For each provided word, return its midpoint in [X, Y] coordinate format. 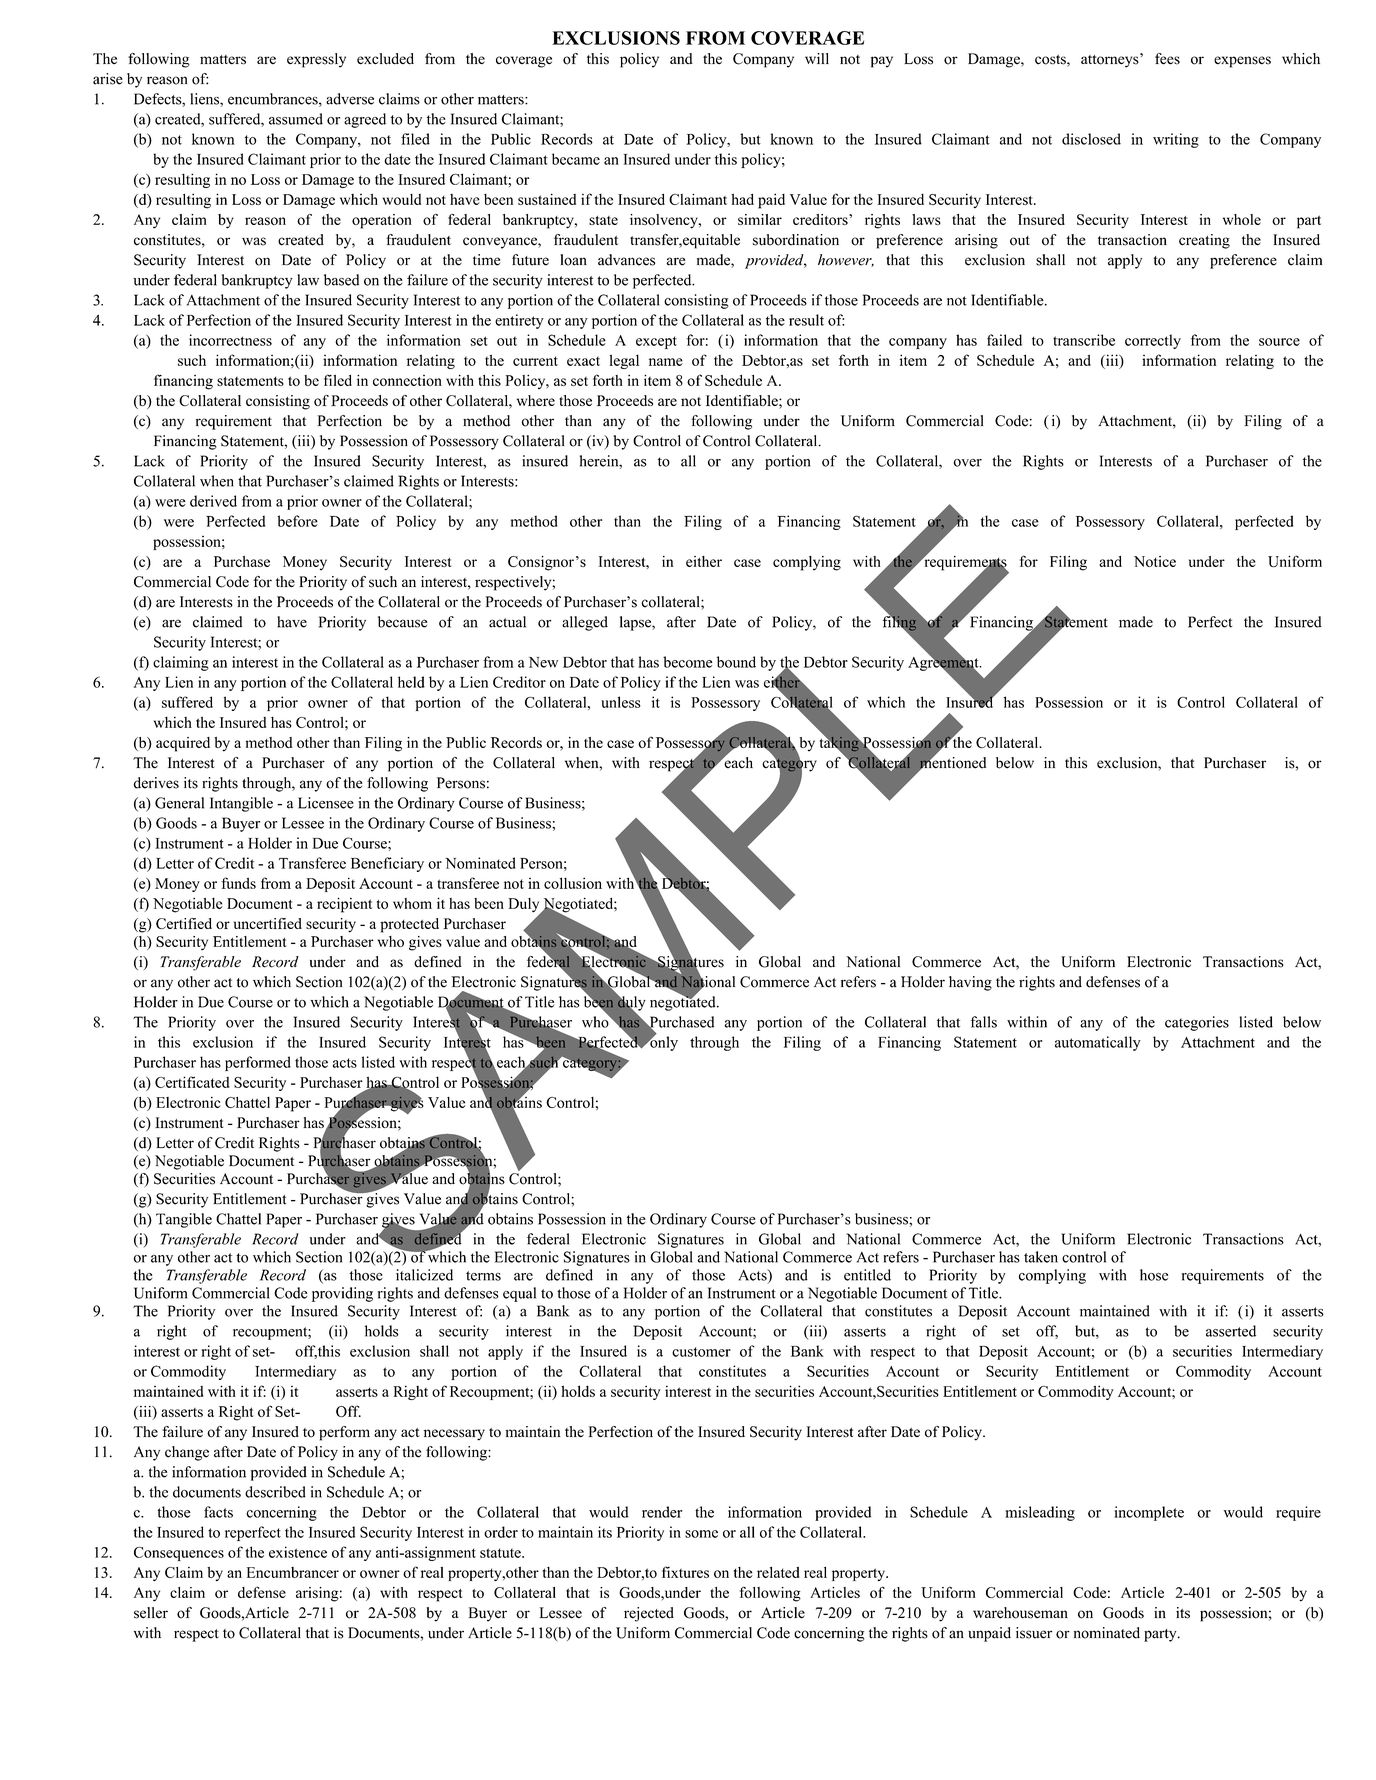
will [817, 58]
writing [1176, 140]
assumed [296, 119]
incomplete [1149, 1513]
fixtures [685, 1572]
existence [298, 1552]
